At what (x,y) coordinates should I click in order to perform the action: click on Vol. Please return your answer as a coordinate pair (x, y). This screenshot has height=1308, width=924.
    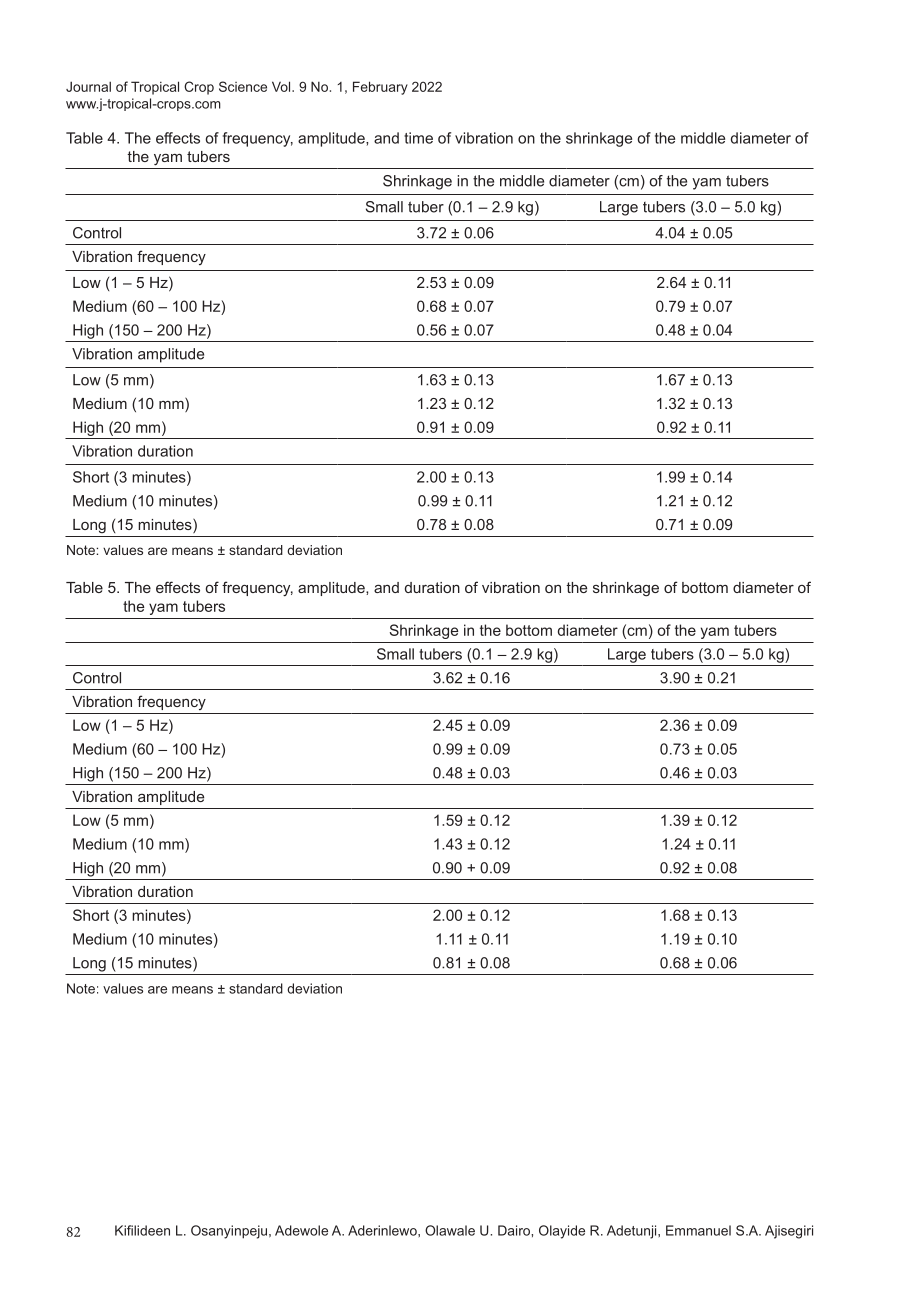
    Looking at the image, I should click on (282, 86).
